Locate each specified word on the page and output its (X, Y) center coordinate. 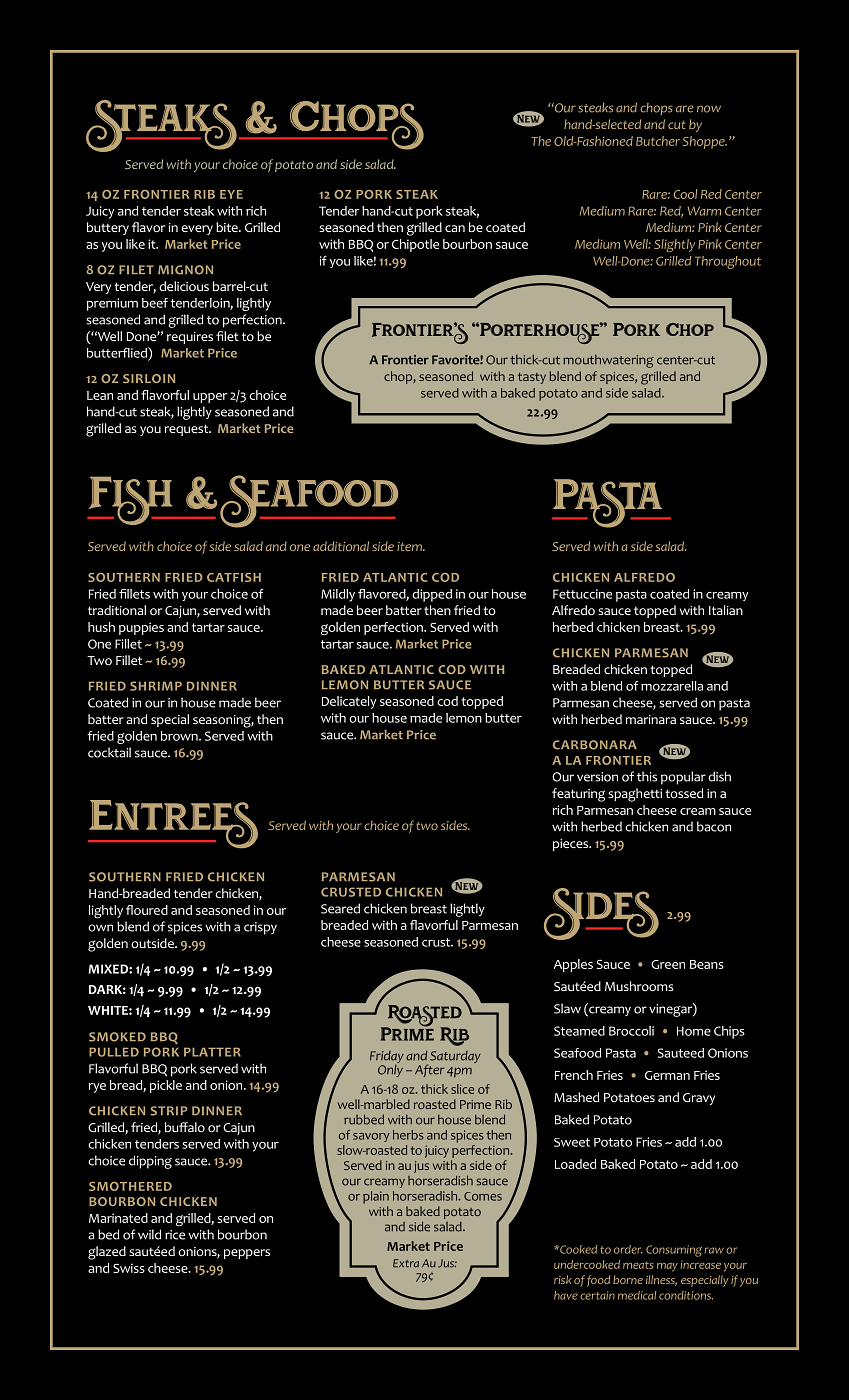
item (410, 546)
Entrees (173, 824)
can (455, 228)
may (667, 1267)
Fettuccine (582, 594)
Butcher (658, 141)
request (188, 430)
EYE (231, 194)
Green (668, 964)
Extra (406, 1263)
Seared (340, 908)
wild (149, 1234)
